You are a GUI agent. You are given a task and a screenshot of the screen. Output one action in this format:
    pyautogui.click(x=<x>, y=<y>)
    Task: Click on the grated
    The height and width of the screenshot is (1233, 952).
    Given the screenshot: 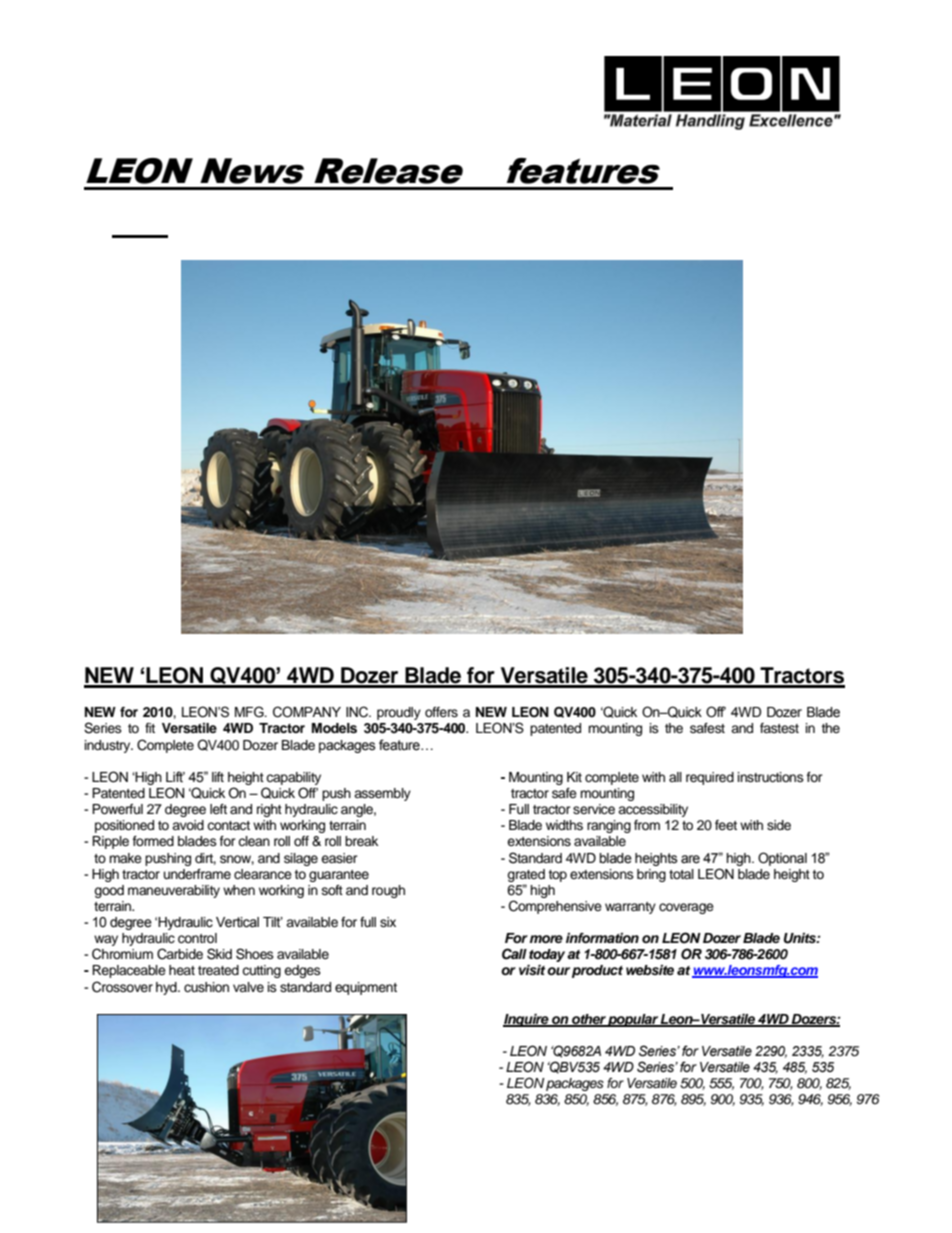 What is the action you would take?
    pyautogui.click(x=526, y=875)
